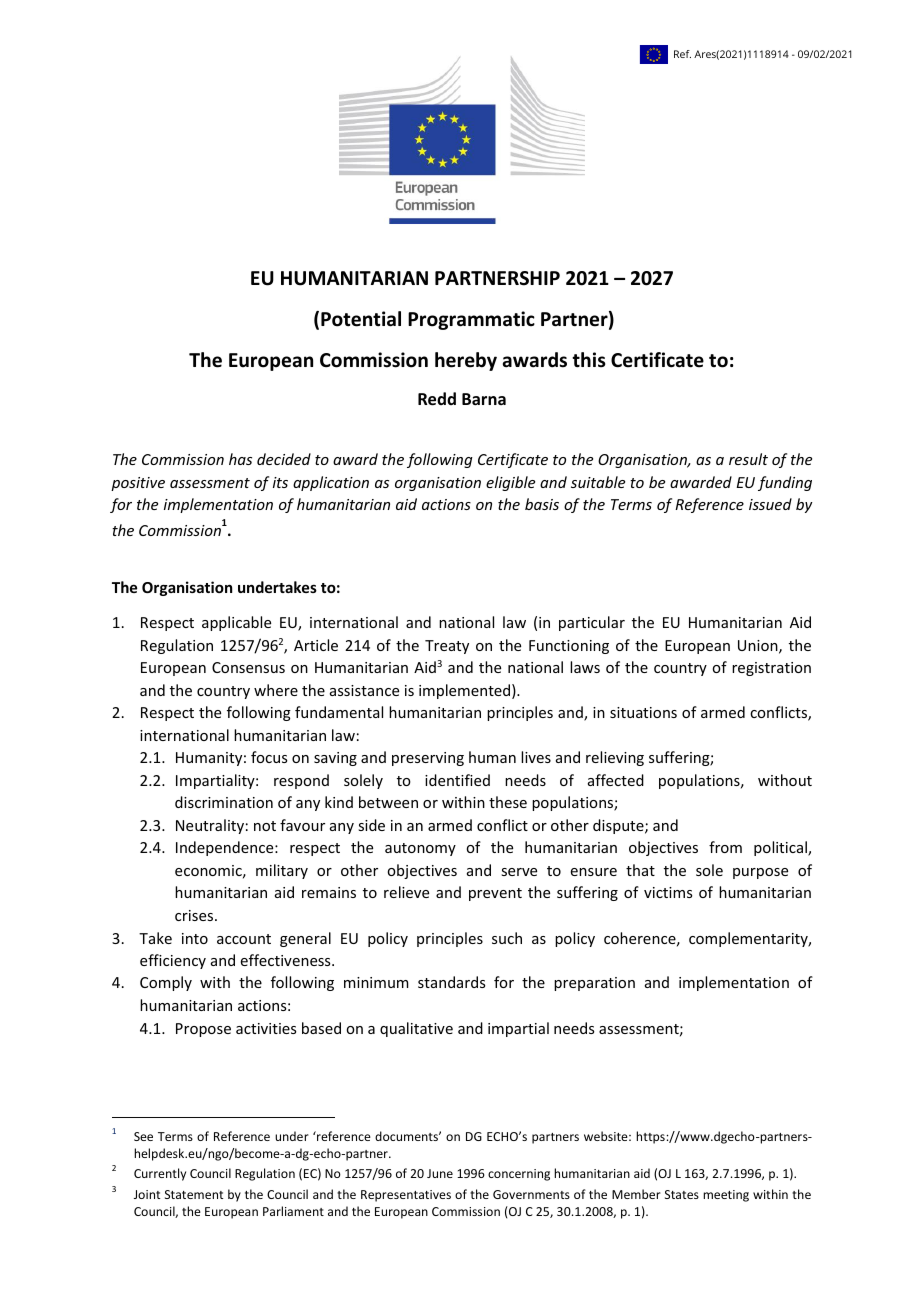 The height and width of the document is (1308, 924). Describe the element at coordinates (440, 1173) in the document. I see `June` at that location.
